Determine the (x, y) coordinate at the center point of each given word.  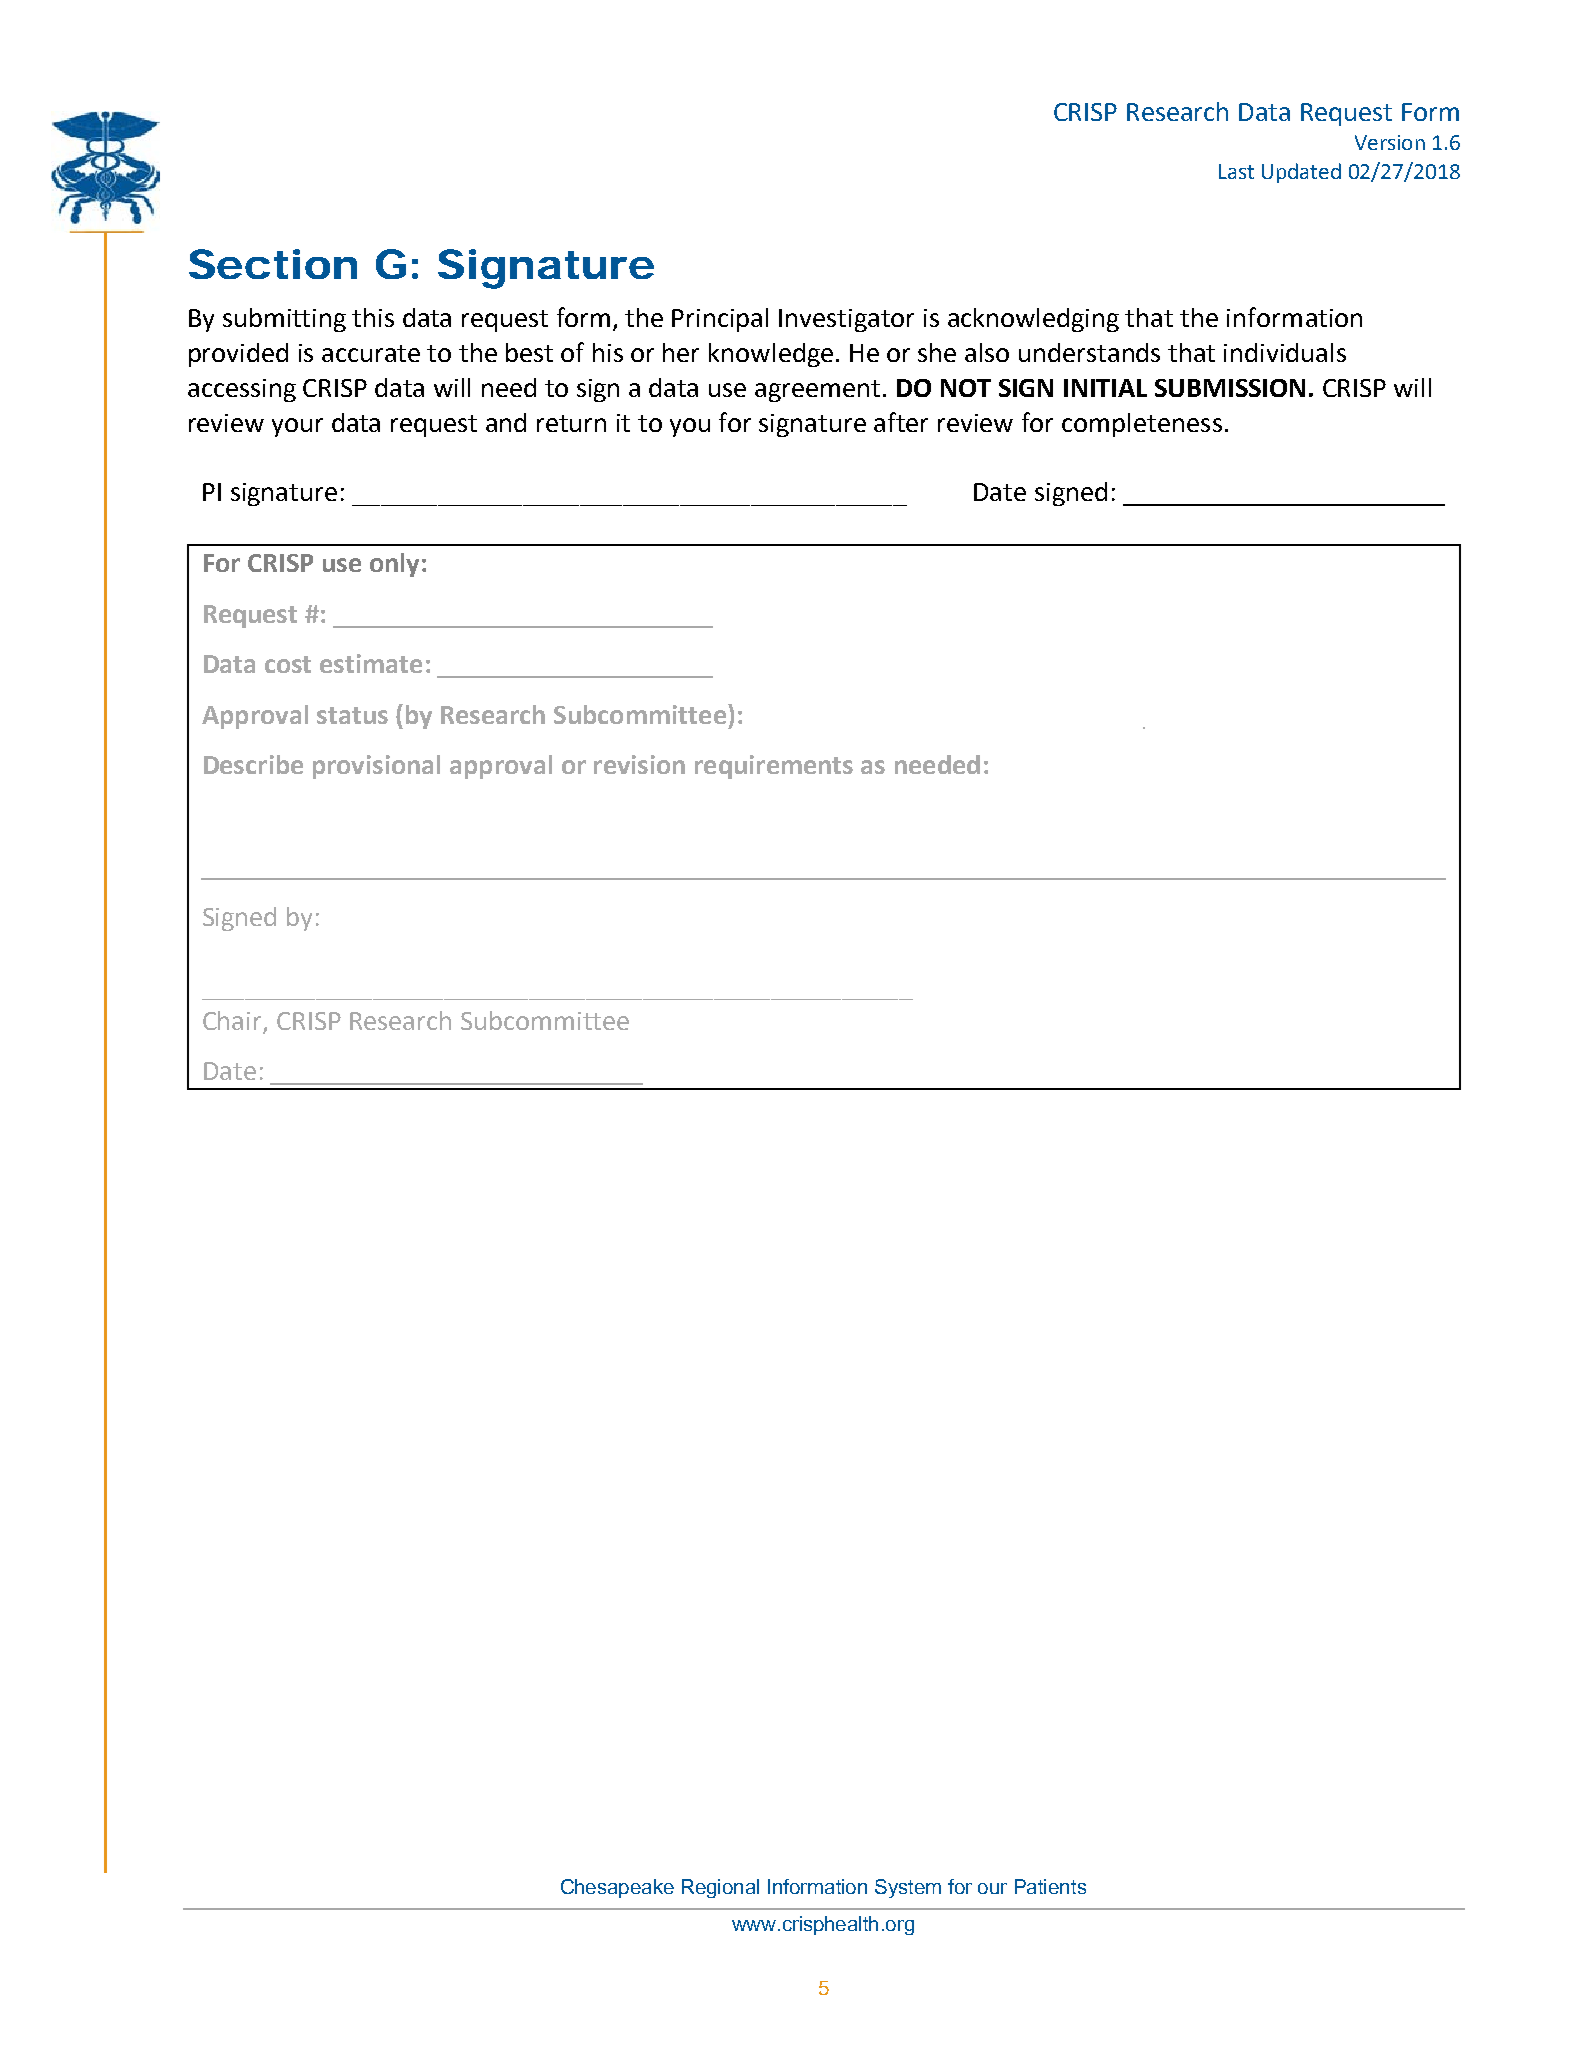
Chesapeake (617, 1888)
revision (639, 764)
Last (1236, 171)
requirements (774, 767)
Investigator (846, 320)
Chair (233, 1022)
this (373, 317)
